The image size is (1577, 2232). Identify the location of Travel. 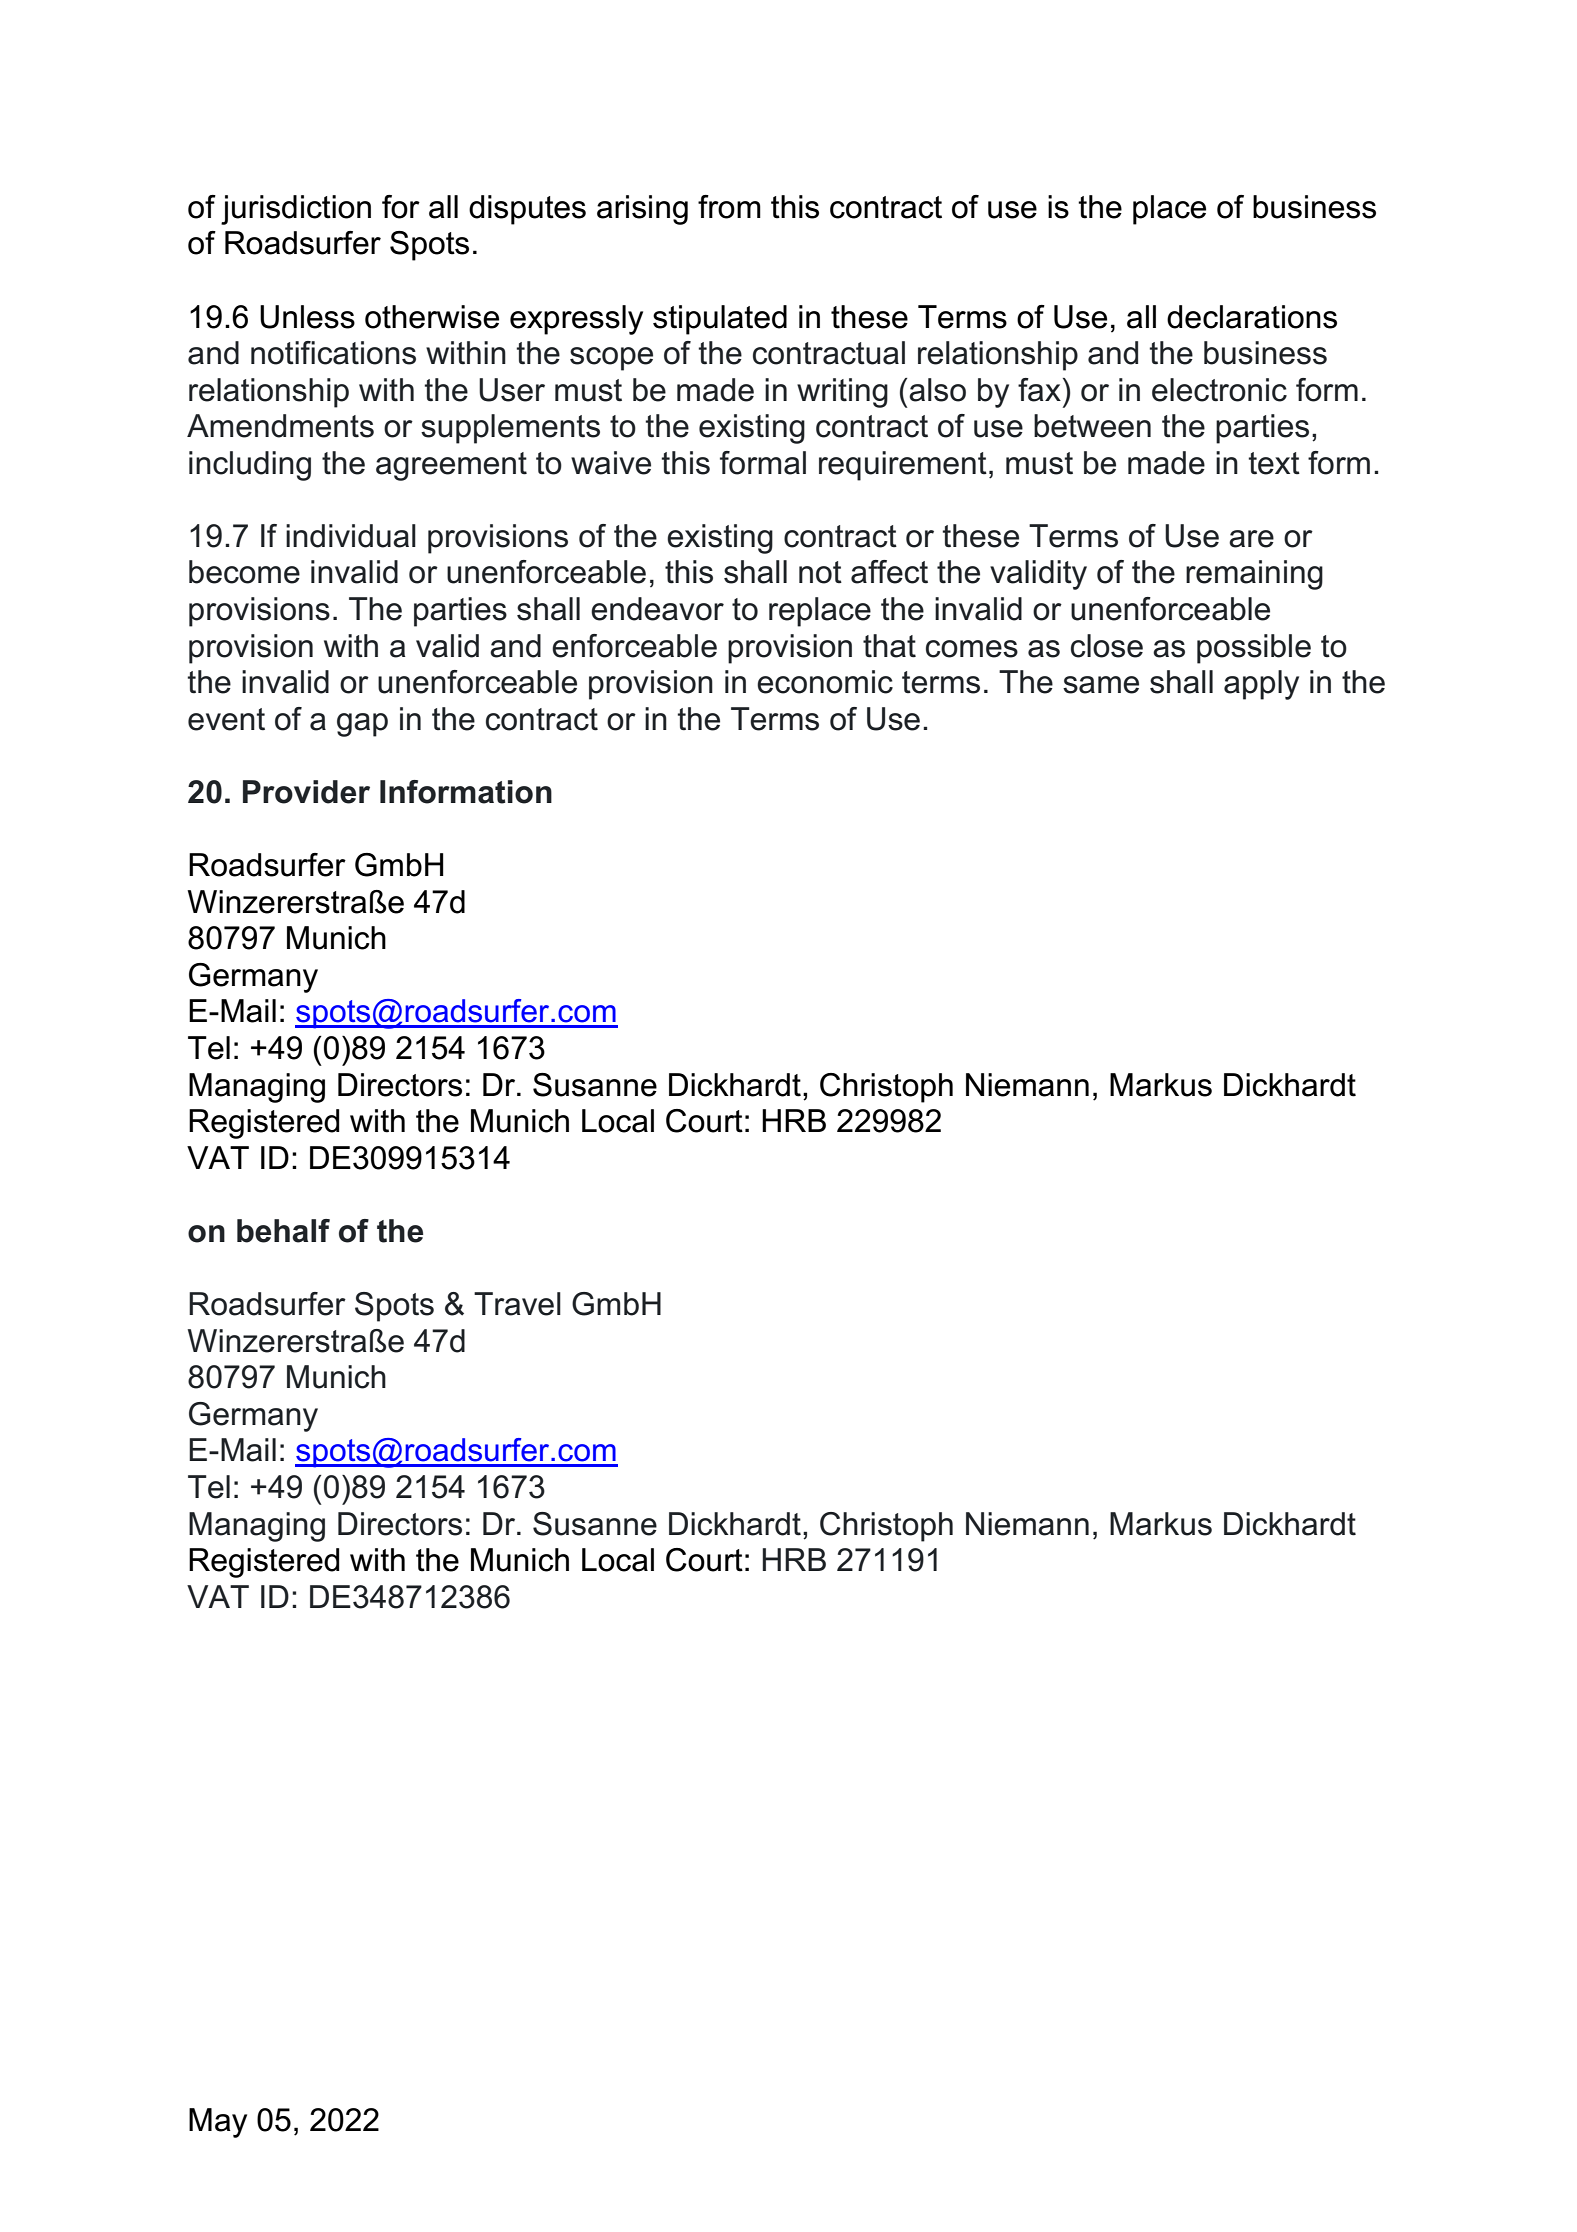
(517, 1304).
